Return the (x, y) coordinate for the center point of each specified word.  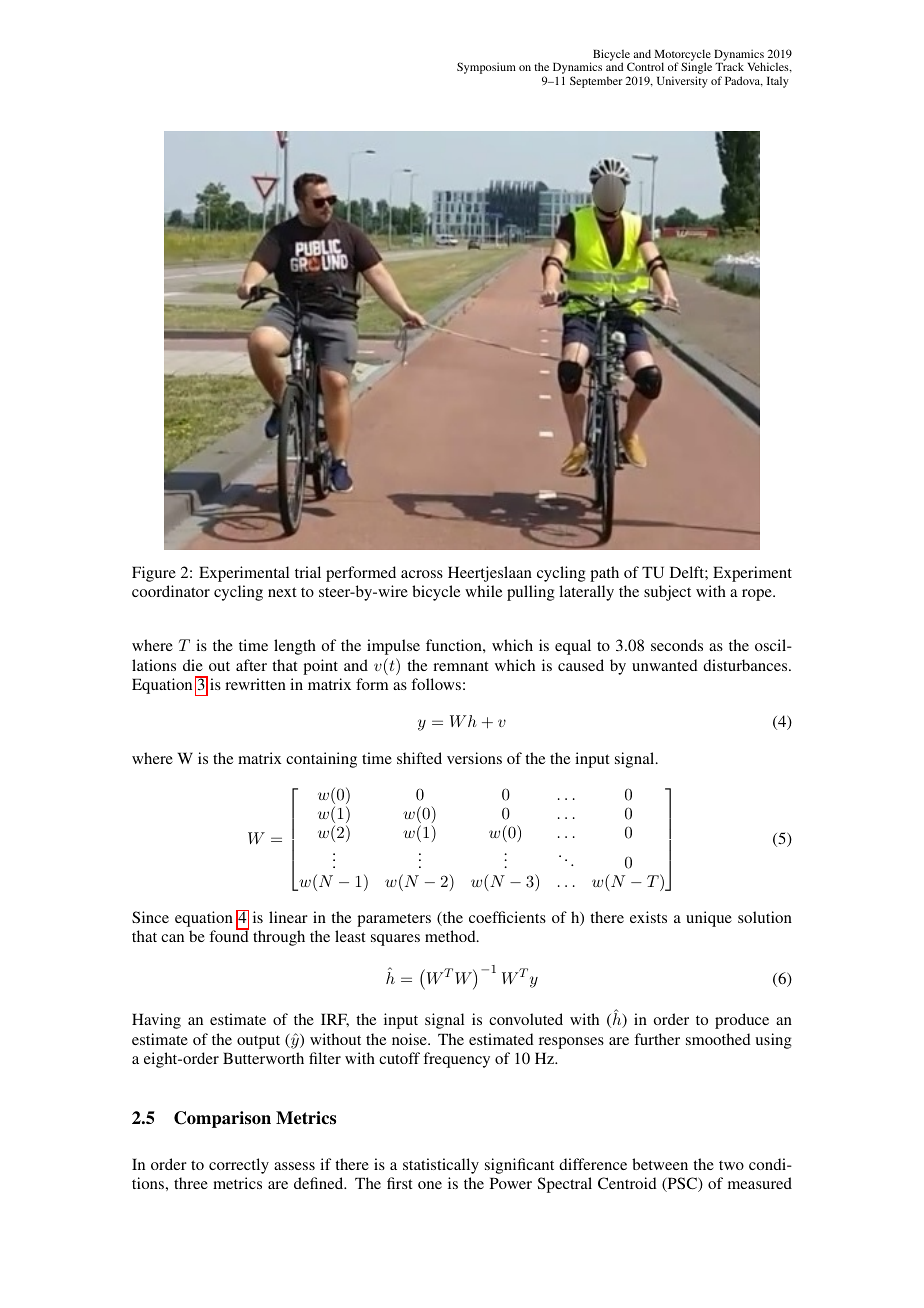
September (596, 82)
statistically (441, 1166)
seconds (677, 645)
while (483, 591)
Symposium (486, 68)
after (251, 665)
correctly (239, 1166)
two (731, 1165)
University (682, 82)
